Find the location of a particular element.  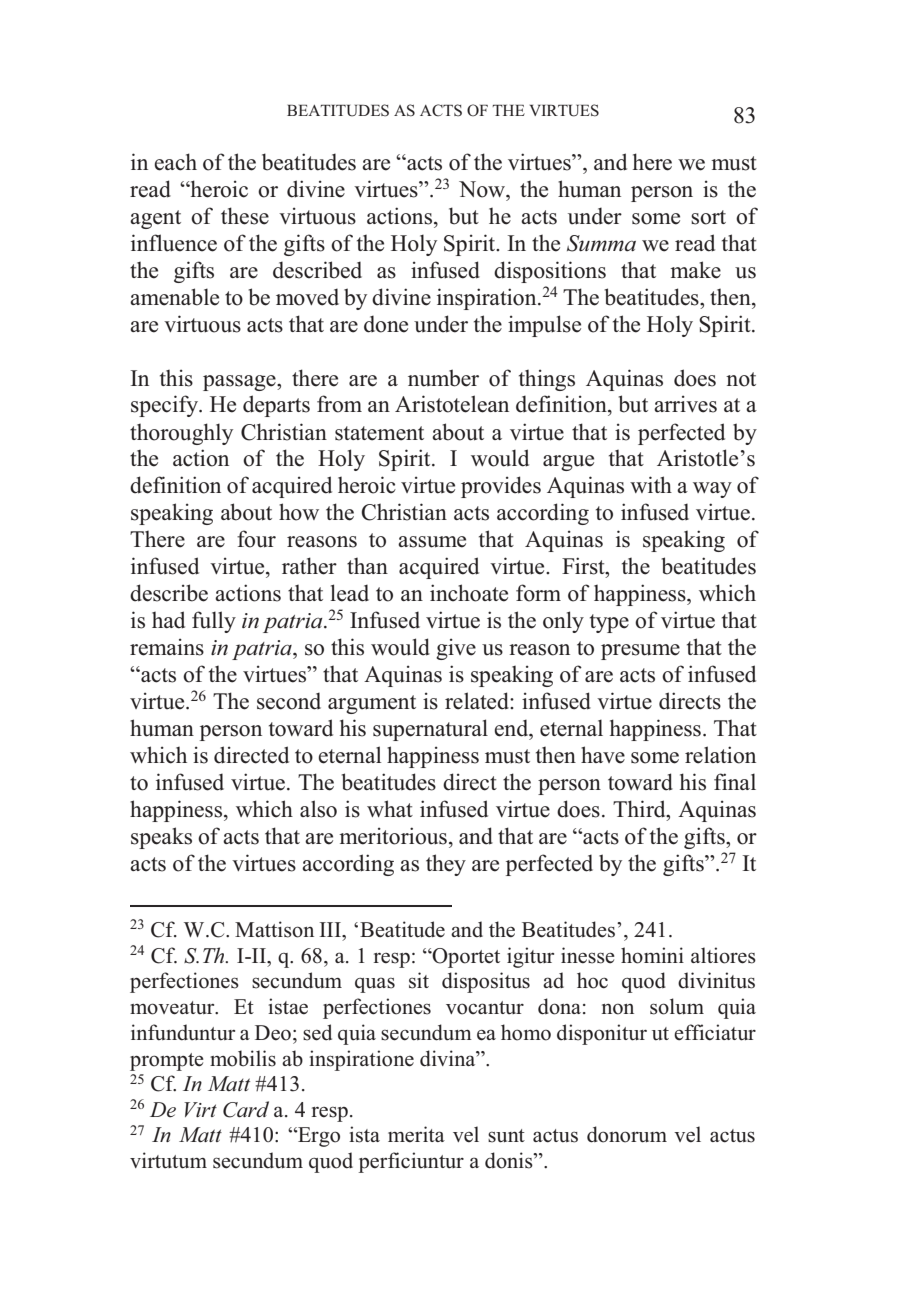

Now is located at coordinates (483, 189).
